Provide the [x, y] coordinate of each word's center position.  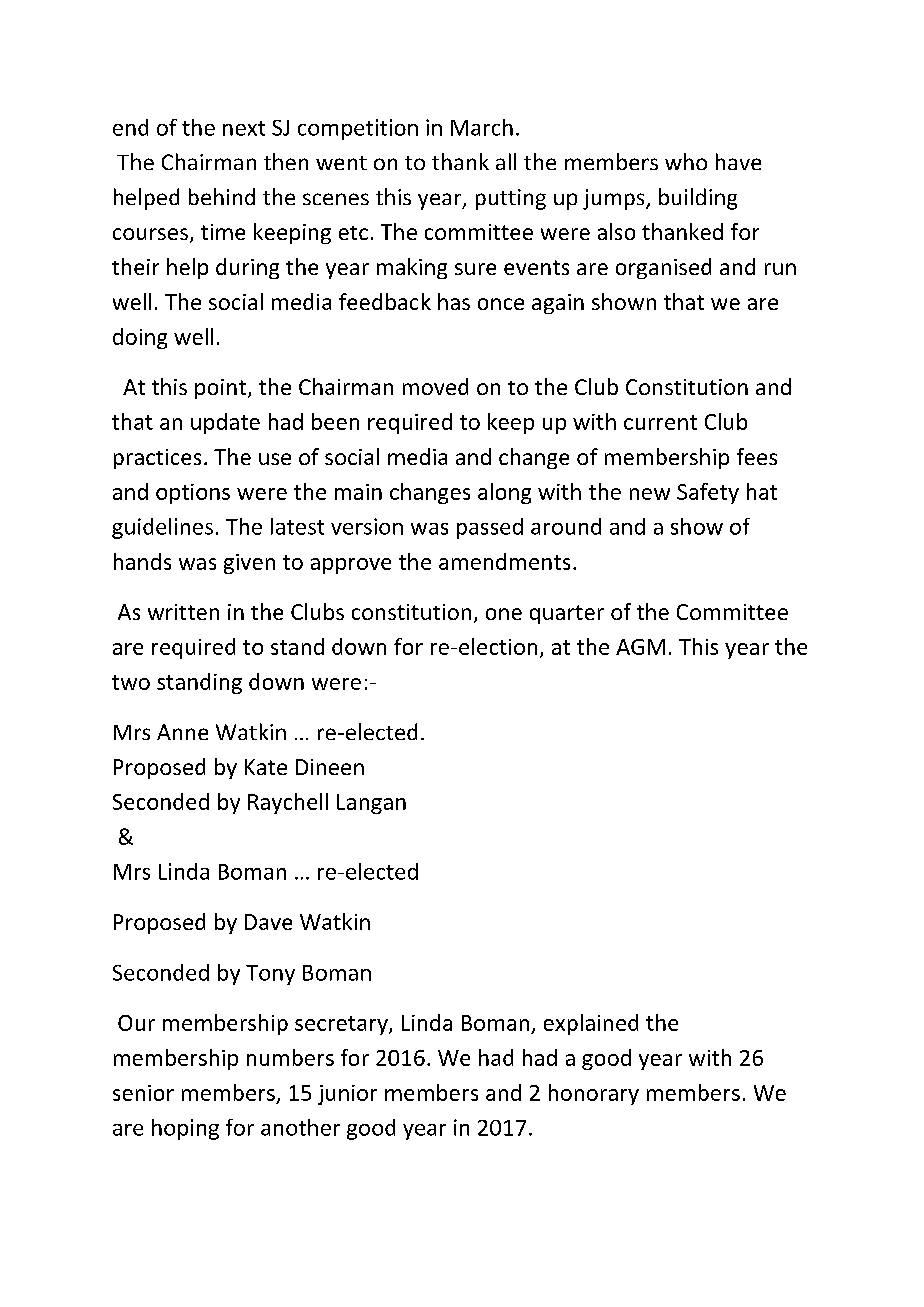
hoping [185, 1129]
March [482, 127]
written [183, 612]
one [504, 614]
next [244, 128]
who [686, 161]
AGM [640, 647]
